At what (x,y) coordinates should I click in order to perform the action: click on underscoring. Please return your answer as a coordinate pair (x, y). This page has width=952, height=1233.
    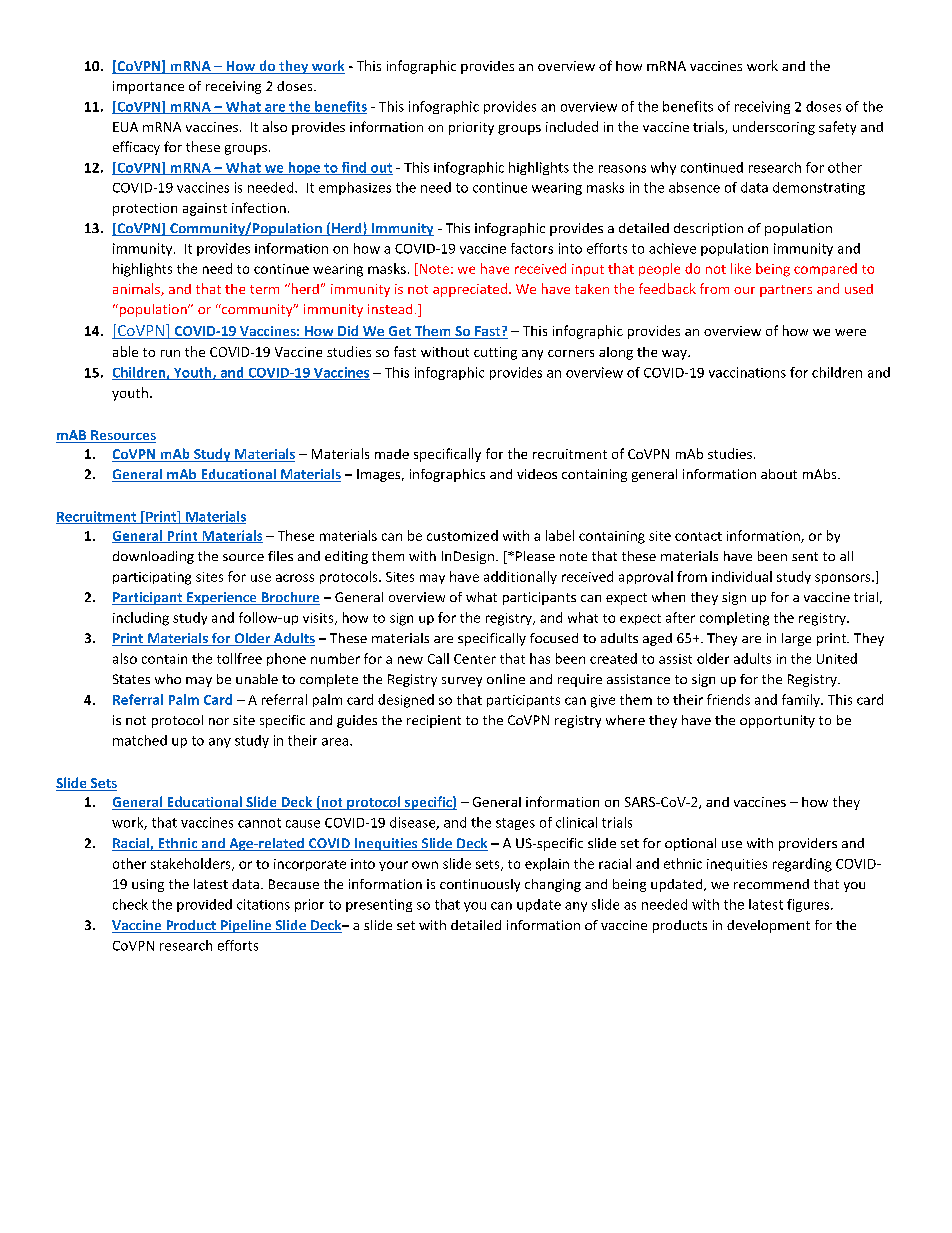
    Looking at the image, I should click on (774, 128).
